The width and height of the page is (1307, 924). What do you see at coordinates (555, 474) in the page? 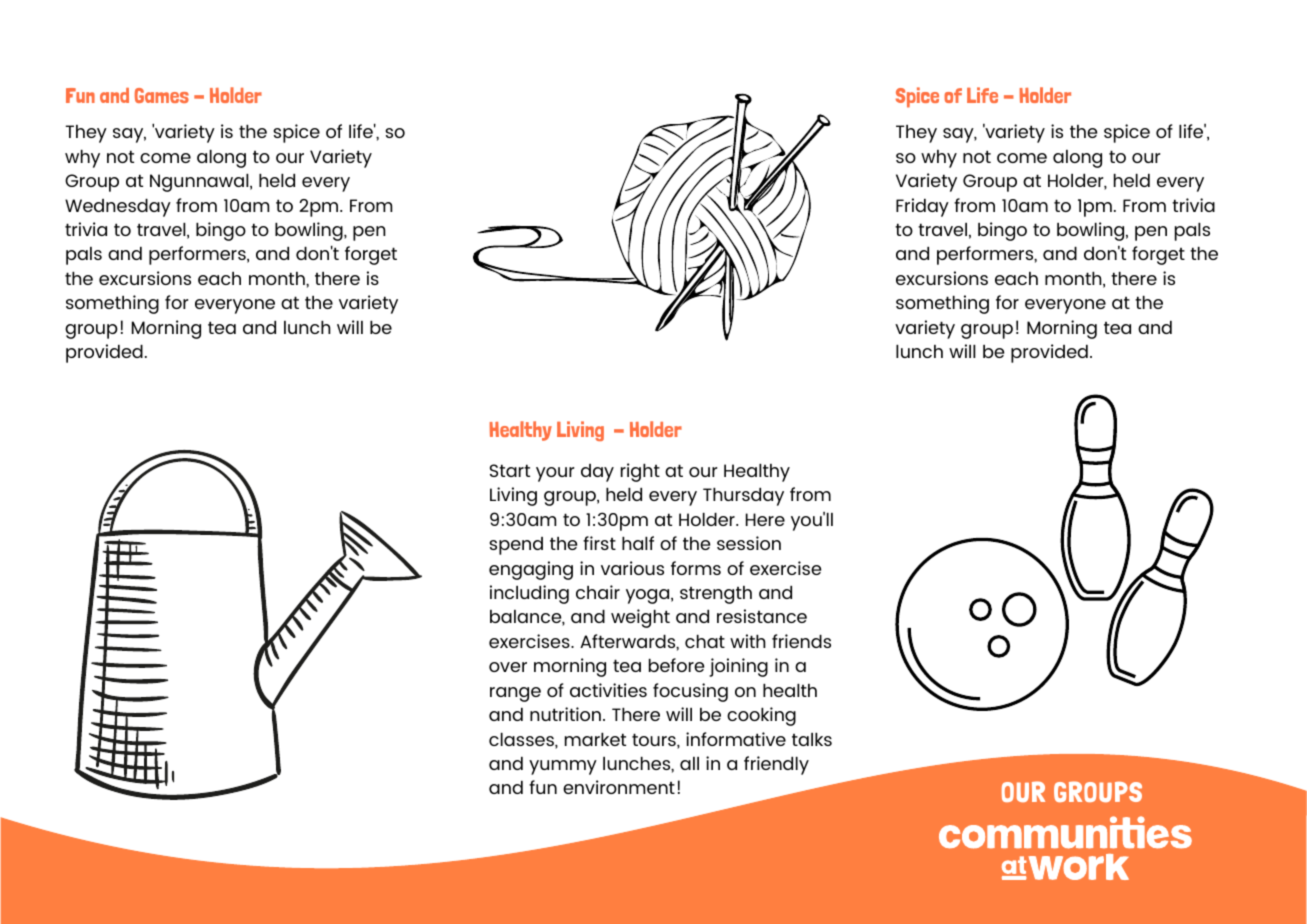
I see `your` at bounding box center [555, 474].
